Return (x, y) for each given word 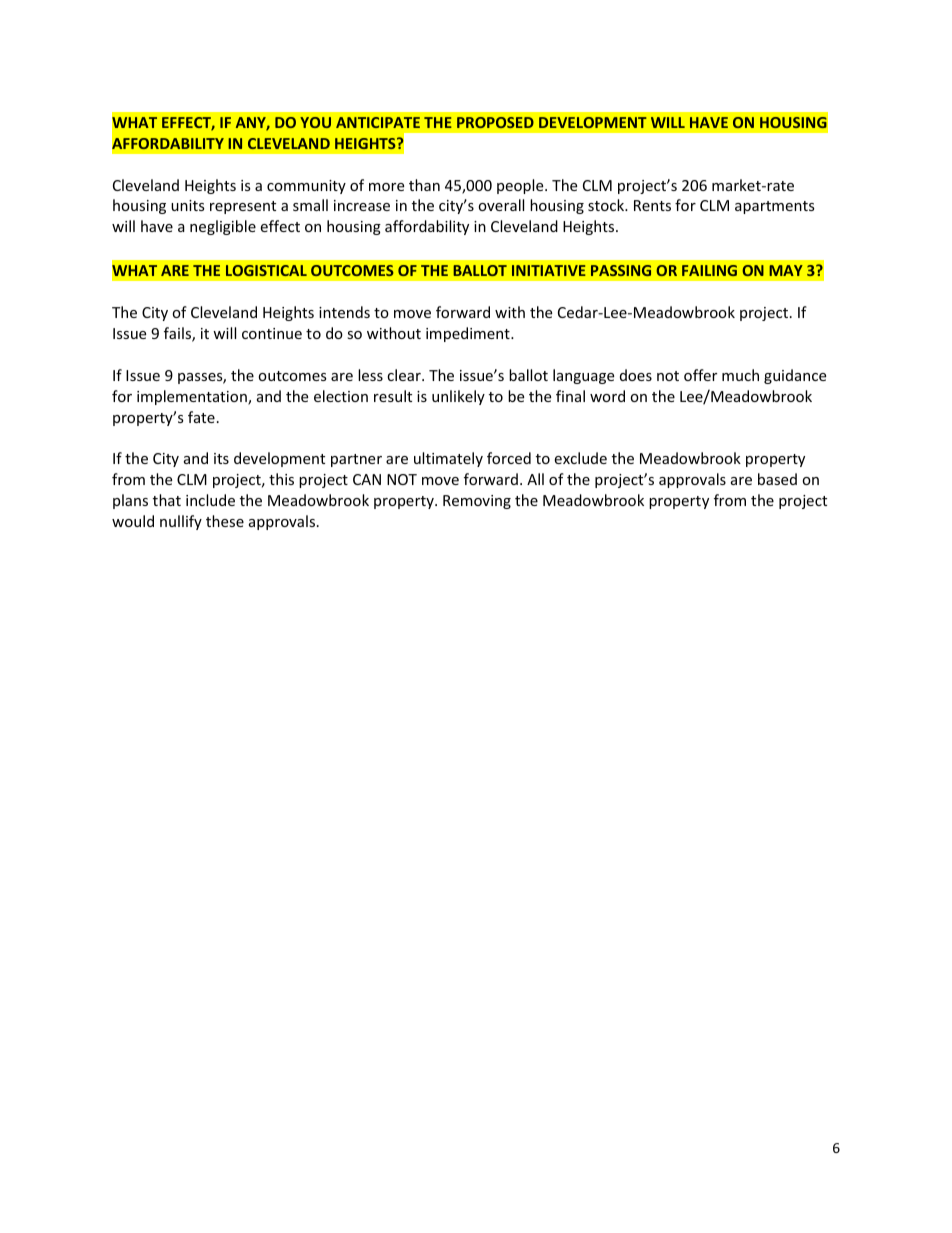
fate (201, 417)
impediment (469, 334)
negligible (223, 227)
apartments (775, 207)
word (607, 396)
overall (501, 205)
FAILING (709, 270)
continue (272, 333)
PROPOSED (495, 122)
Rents (652, 205)
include (210, 500)
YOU (315, 122)
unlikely (458, 397)
